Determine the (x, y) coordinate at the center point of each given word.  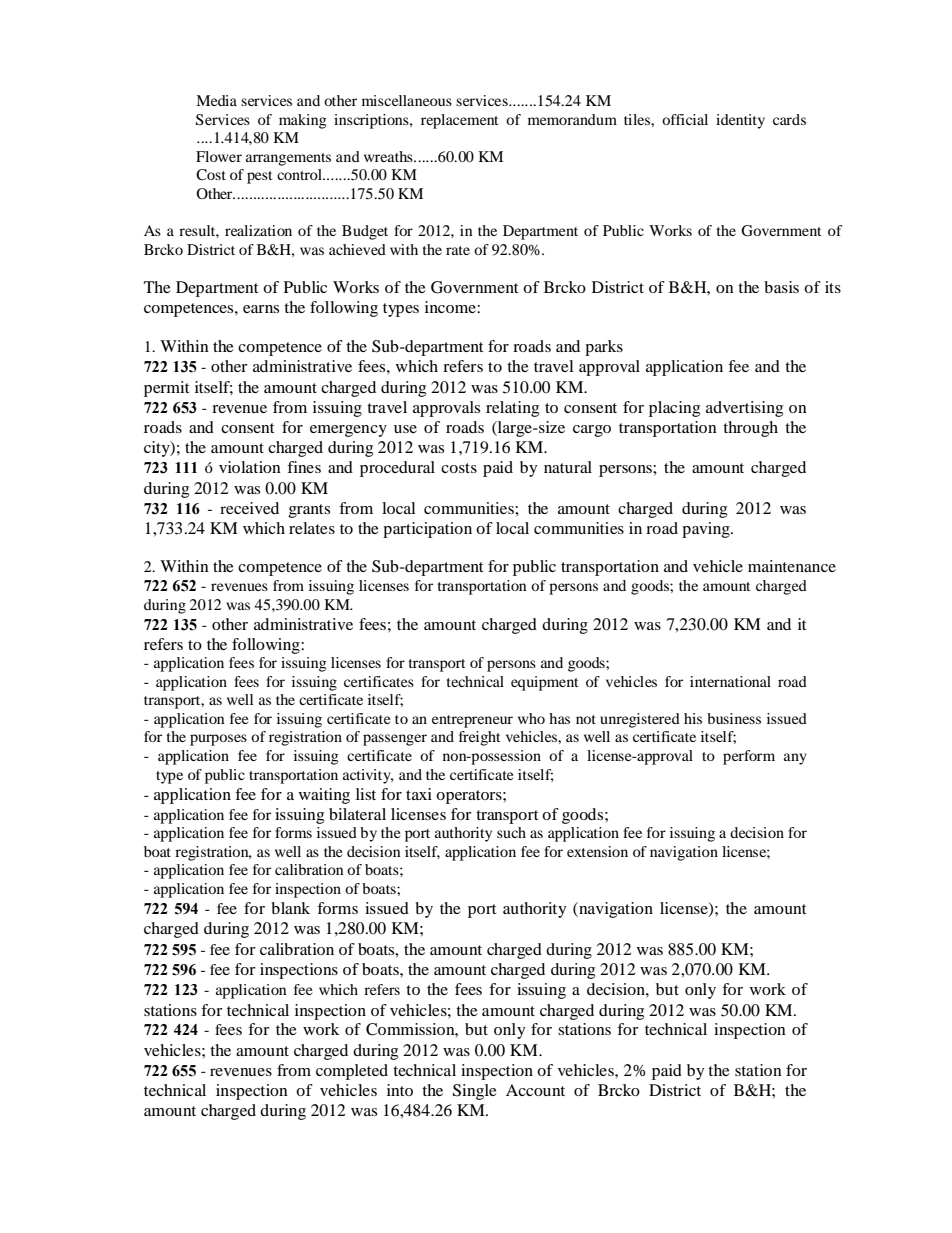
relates (312, 528)
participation (427, 530)
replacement (459, 121)
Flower (219, 156)
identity (740, 121)
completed (352, 1072)
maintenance (792, 566)
